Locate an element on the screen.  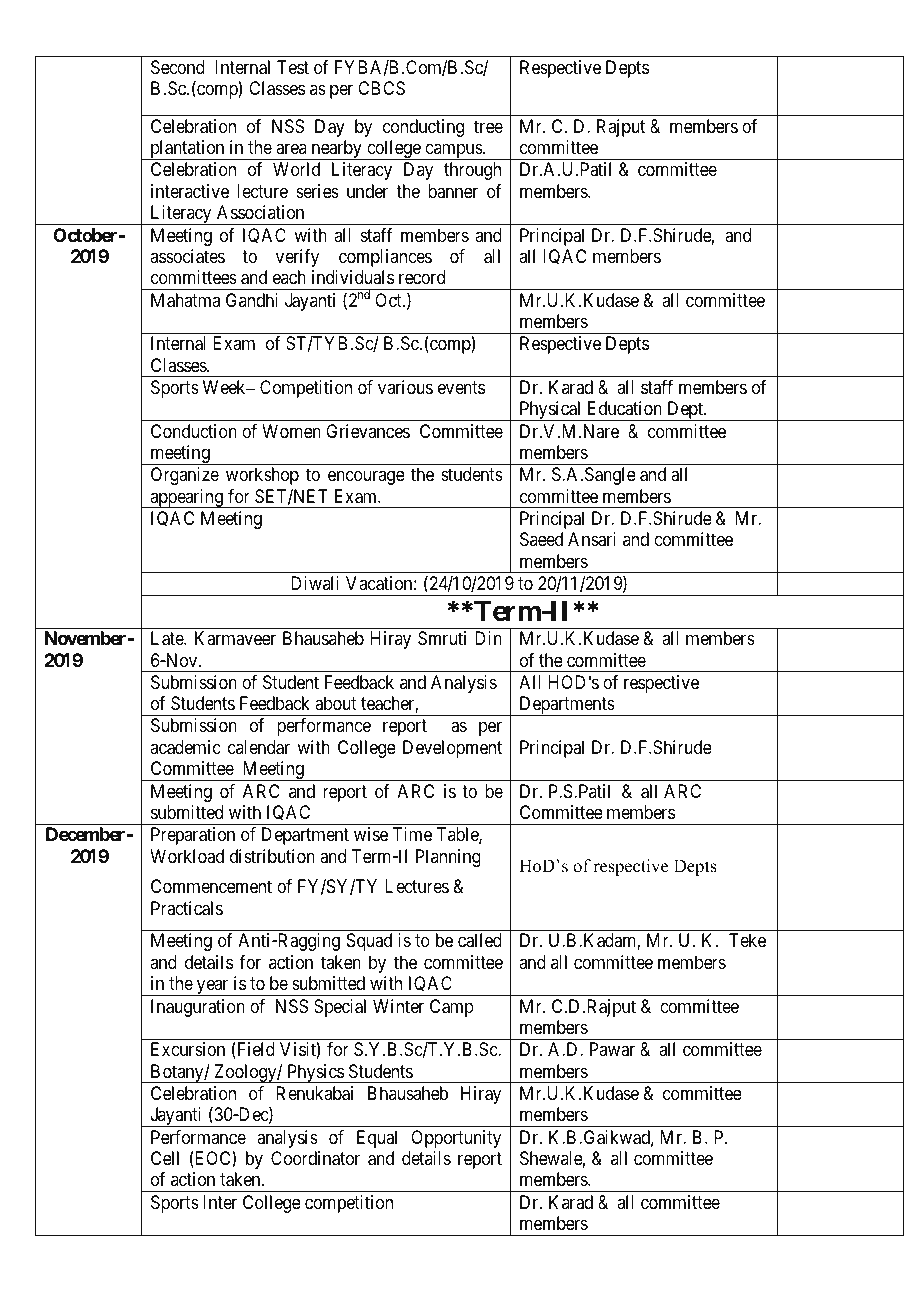
Teke is located at coordinates (747, 940).
